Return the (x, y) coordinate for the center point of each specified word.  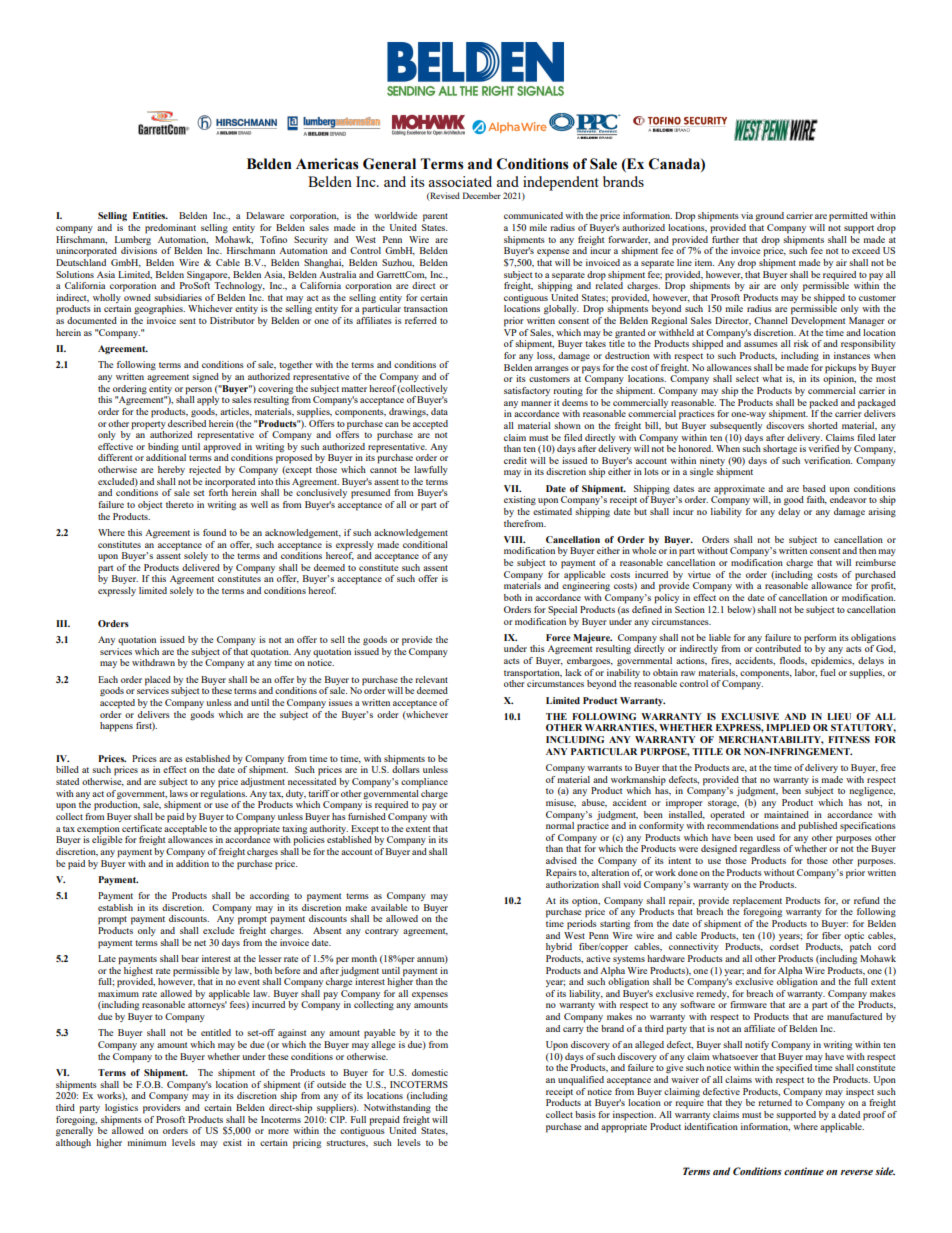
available (389, 906)
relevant (431, 679)
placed (158, 681)
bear (190, 958)
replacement (757, 902)
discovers (785, 424)
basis (585, 1114)
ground (769, 217)
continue (804, 1171)
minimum (146, 1142)
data (439, 411)
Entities (150, 215)
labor (806, 671)
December (482, 195)
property (149, 425)
